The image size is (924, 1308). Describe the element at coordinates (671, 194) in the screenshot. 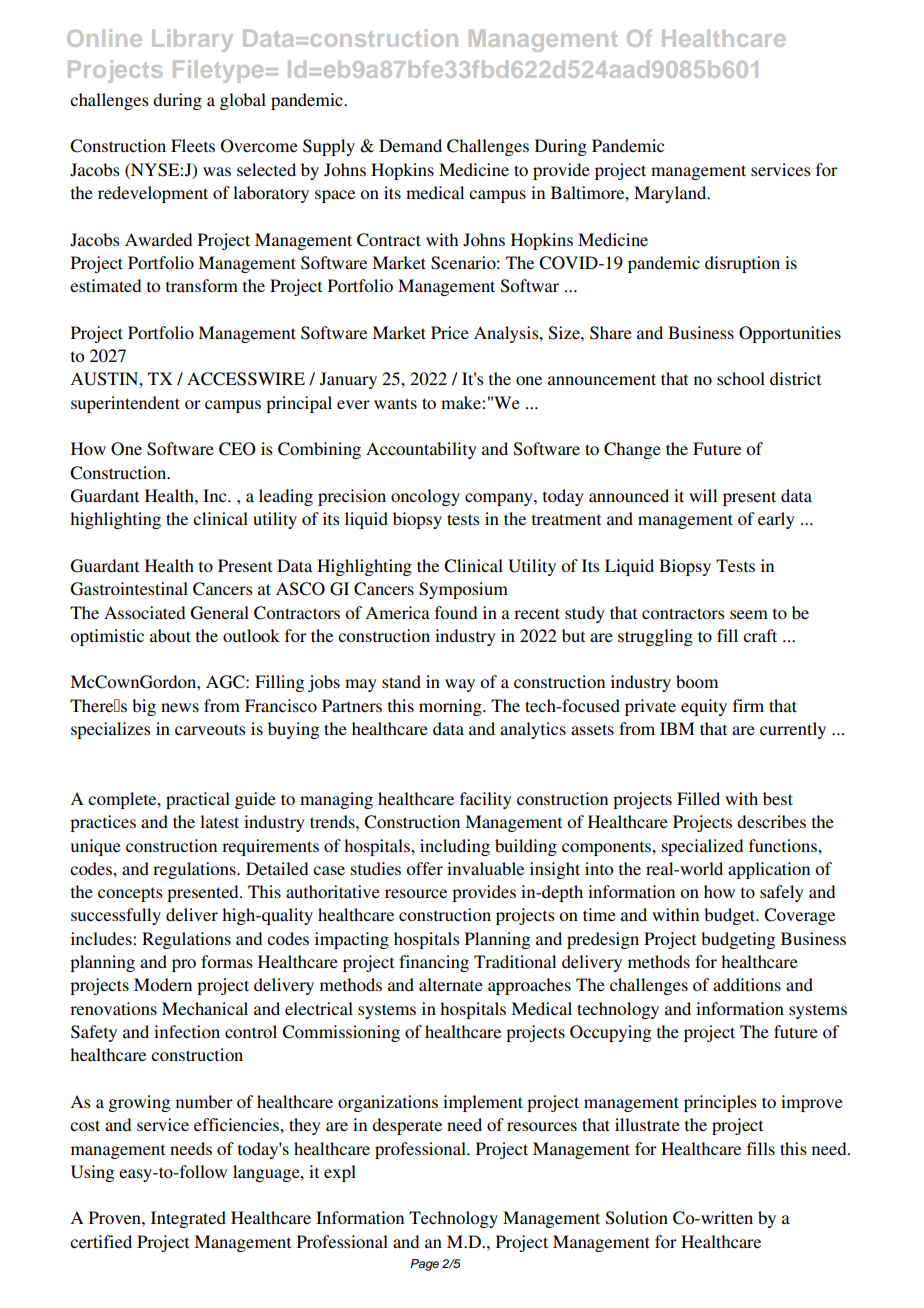

I see `Maryland` at that location.
